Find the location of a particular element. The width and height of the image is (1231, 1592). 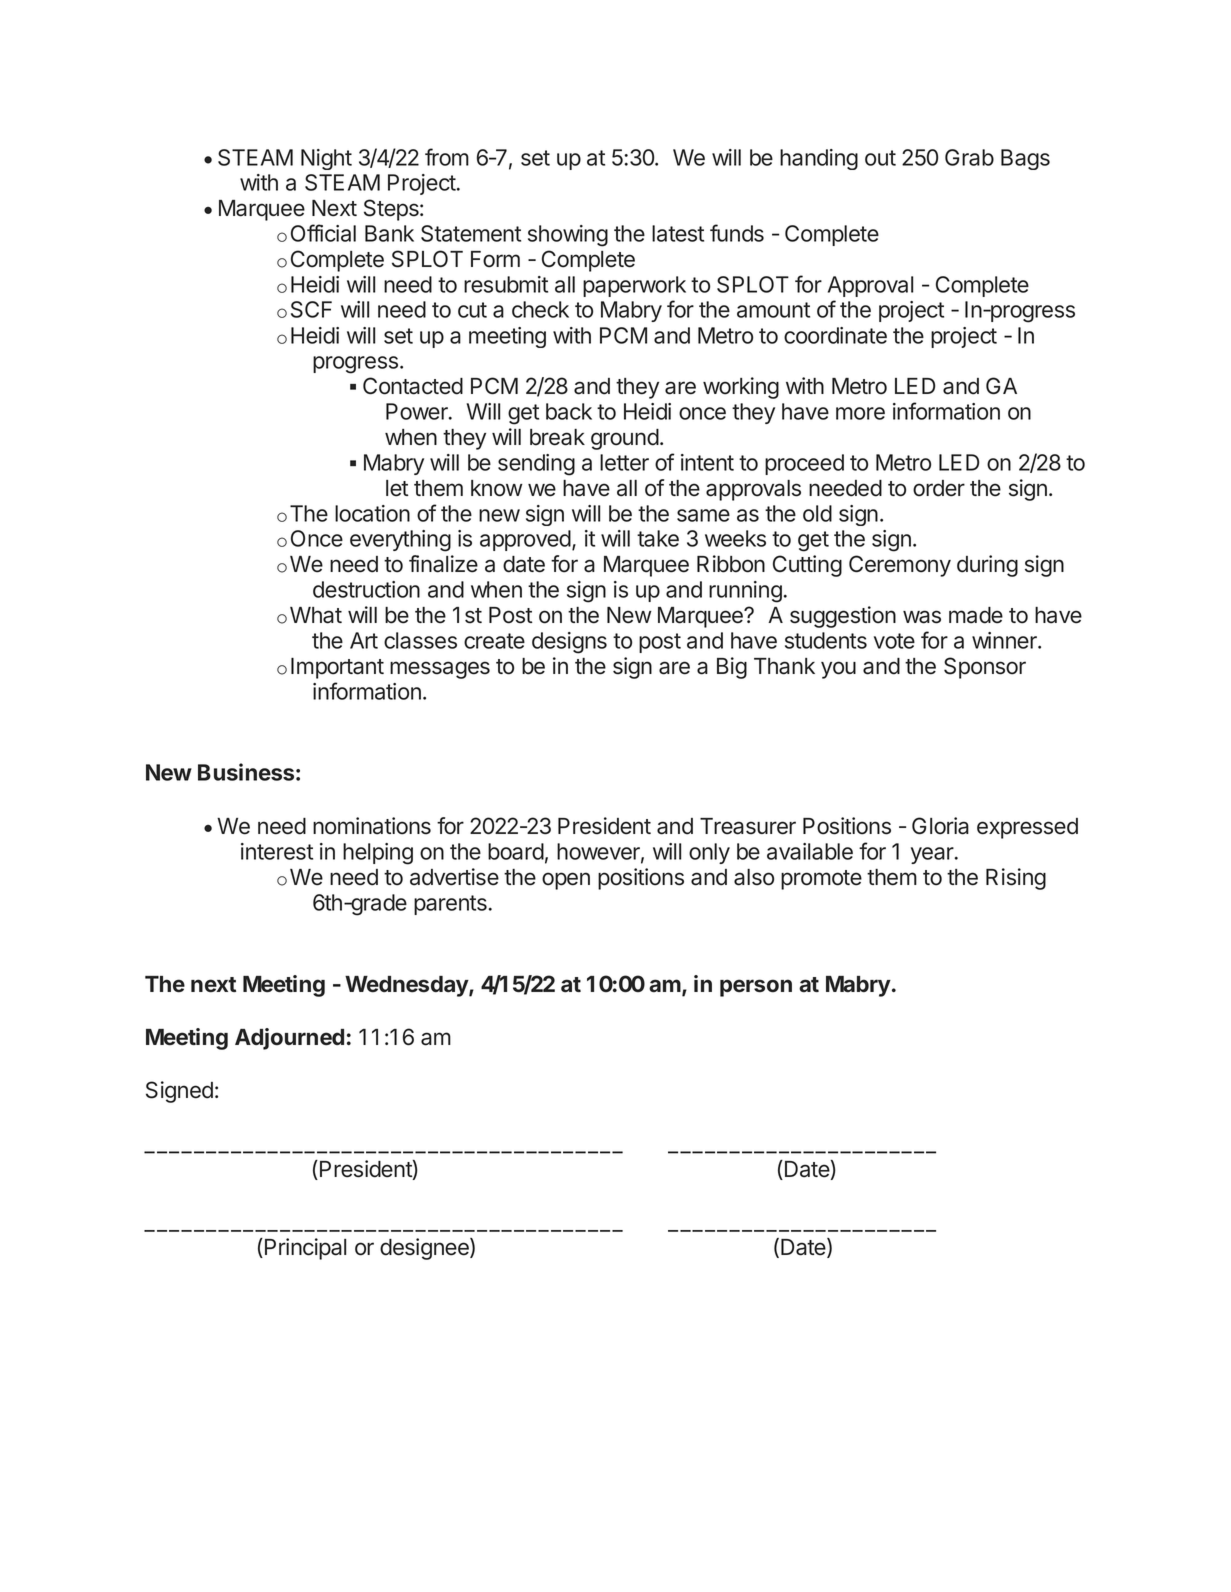

Principal is located at coordinates (305, 1249).
